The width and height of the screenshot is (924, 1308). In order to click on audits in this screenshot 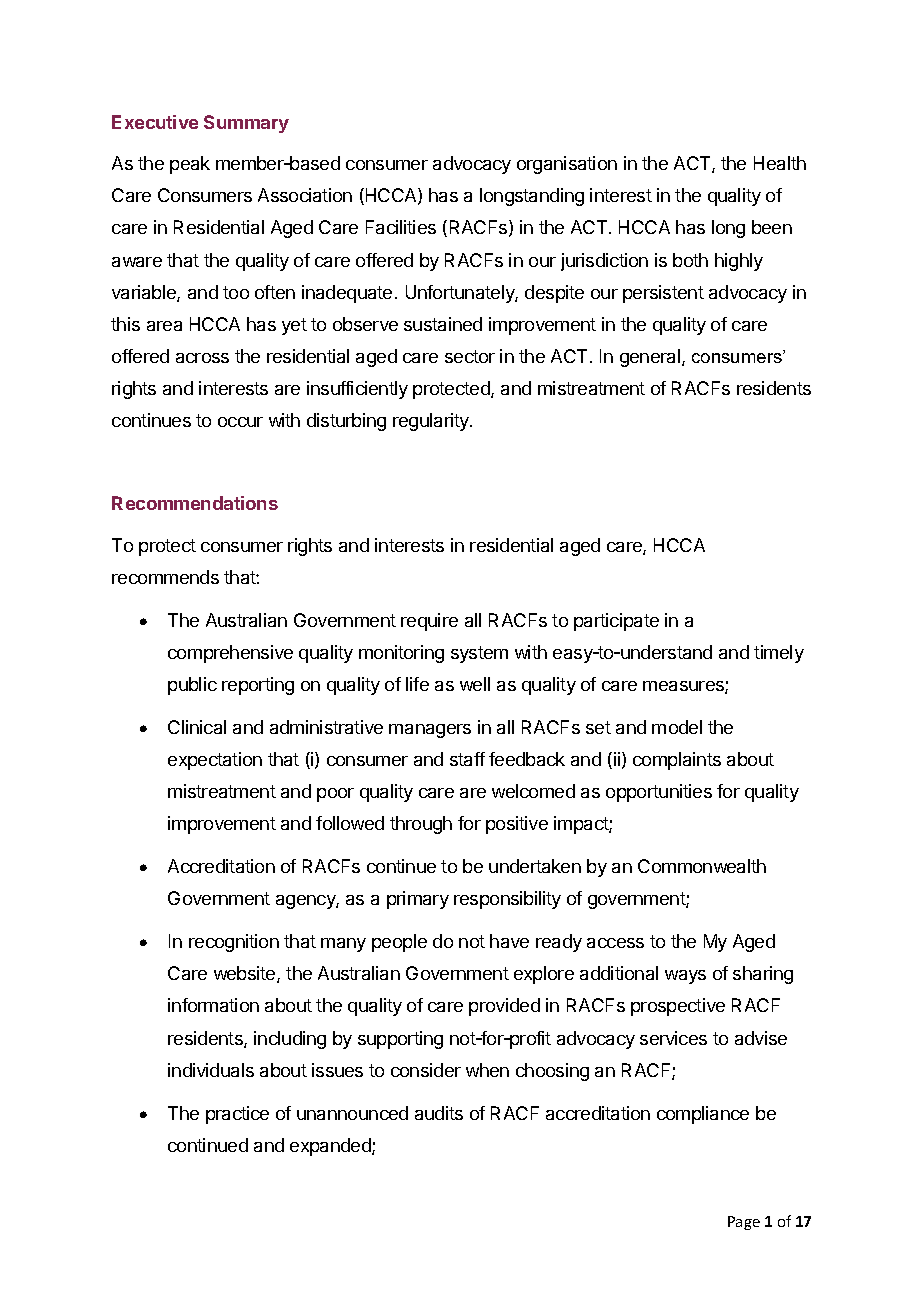, I will do `click(439, 1113)`.
